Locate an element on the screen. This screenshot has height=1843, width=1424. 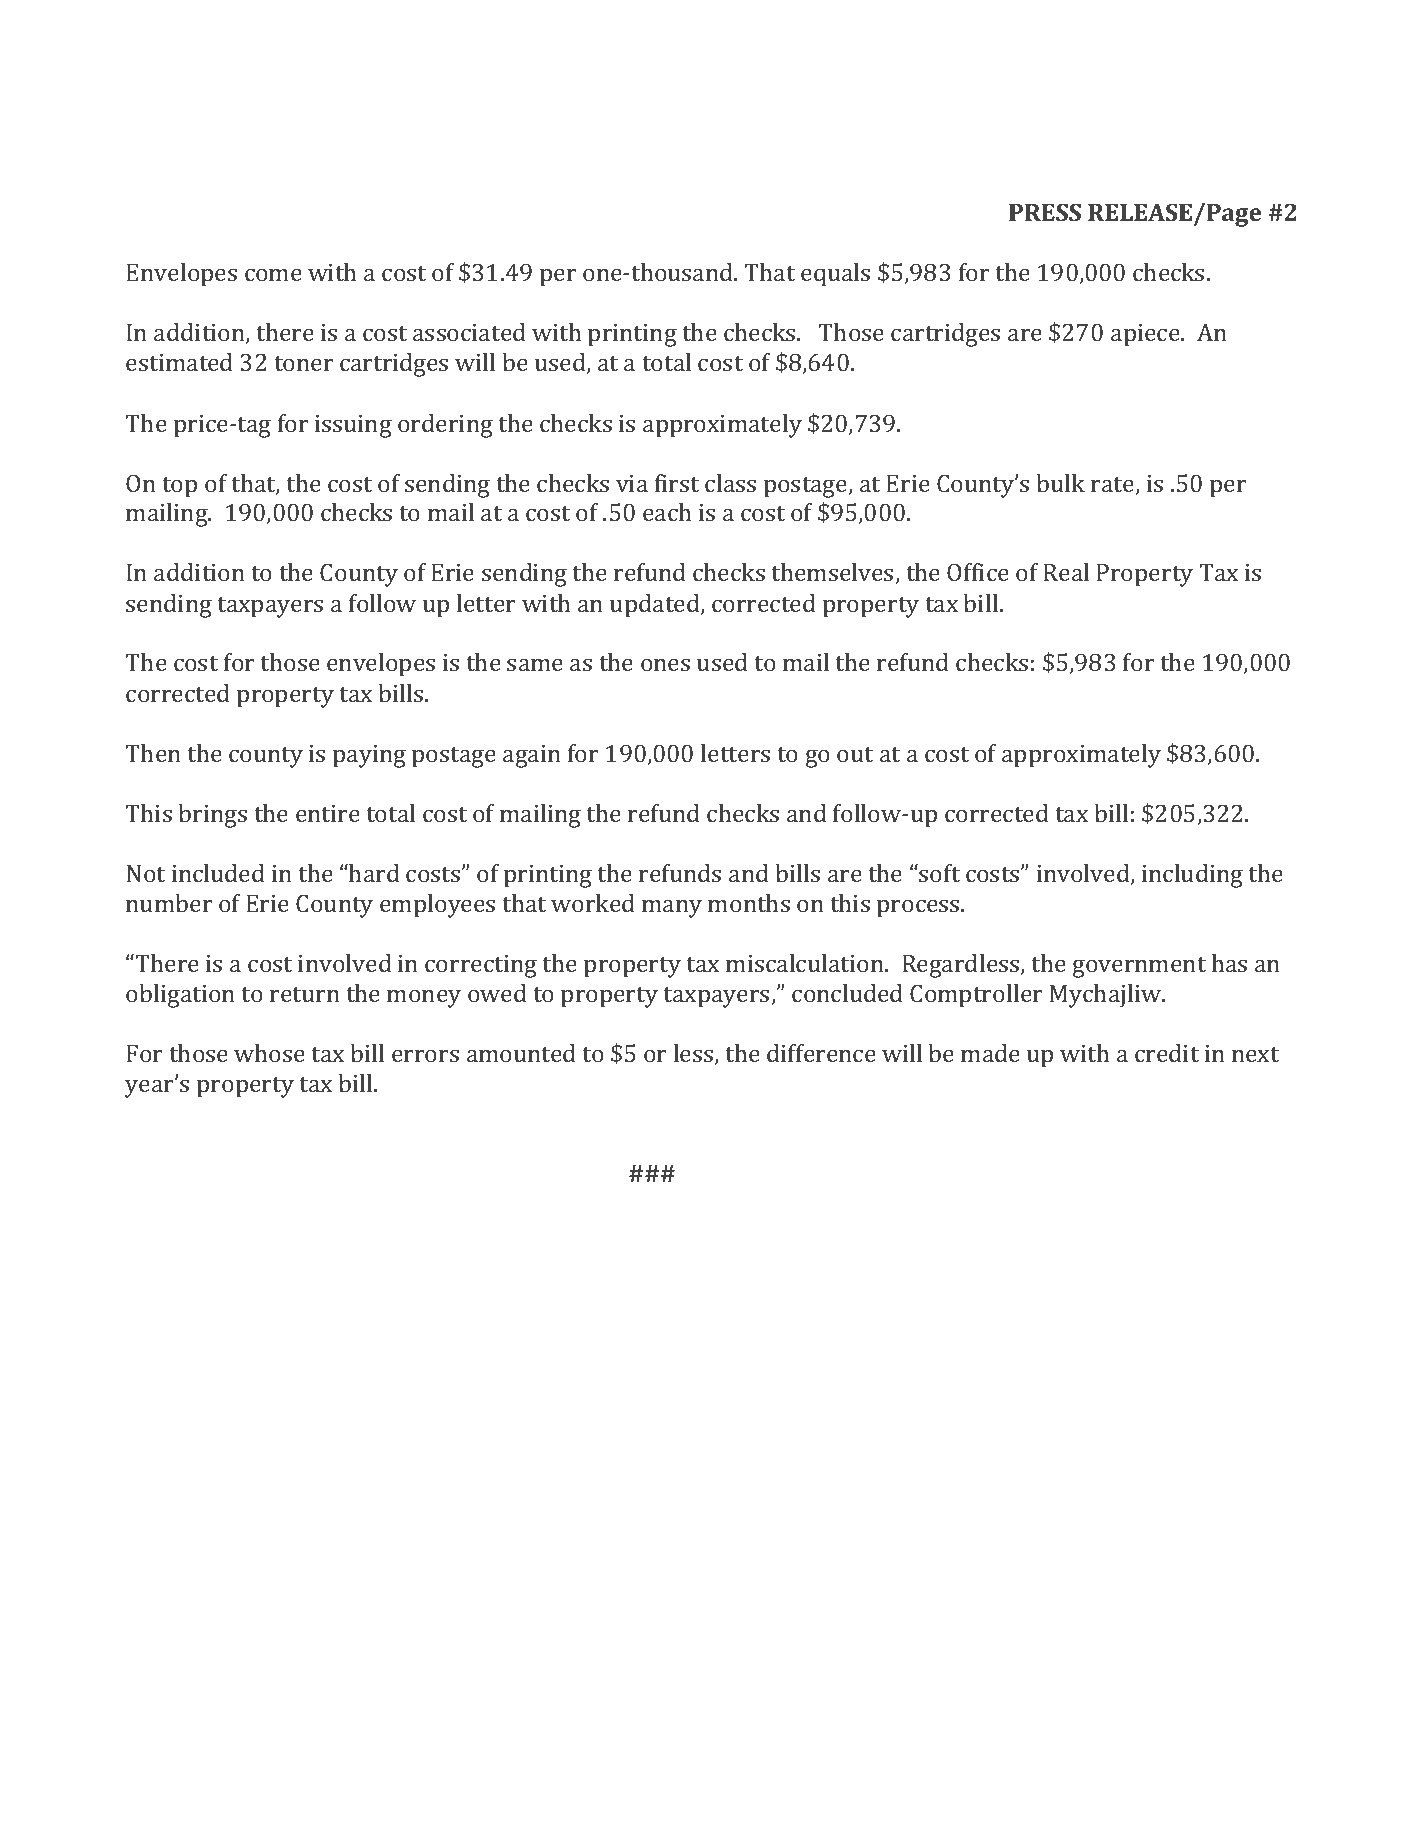
first is located at coordinates (677, 483).
